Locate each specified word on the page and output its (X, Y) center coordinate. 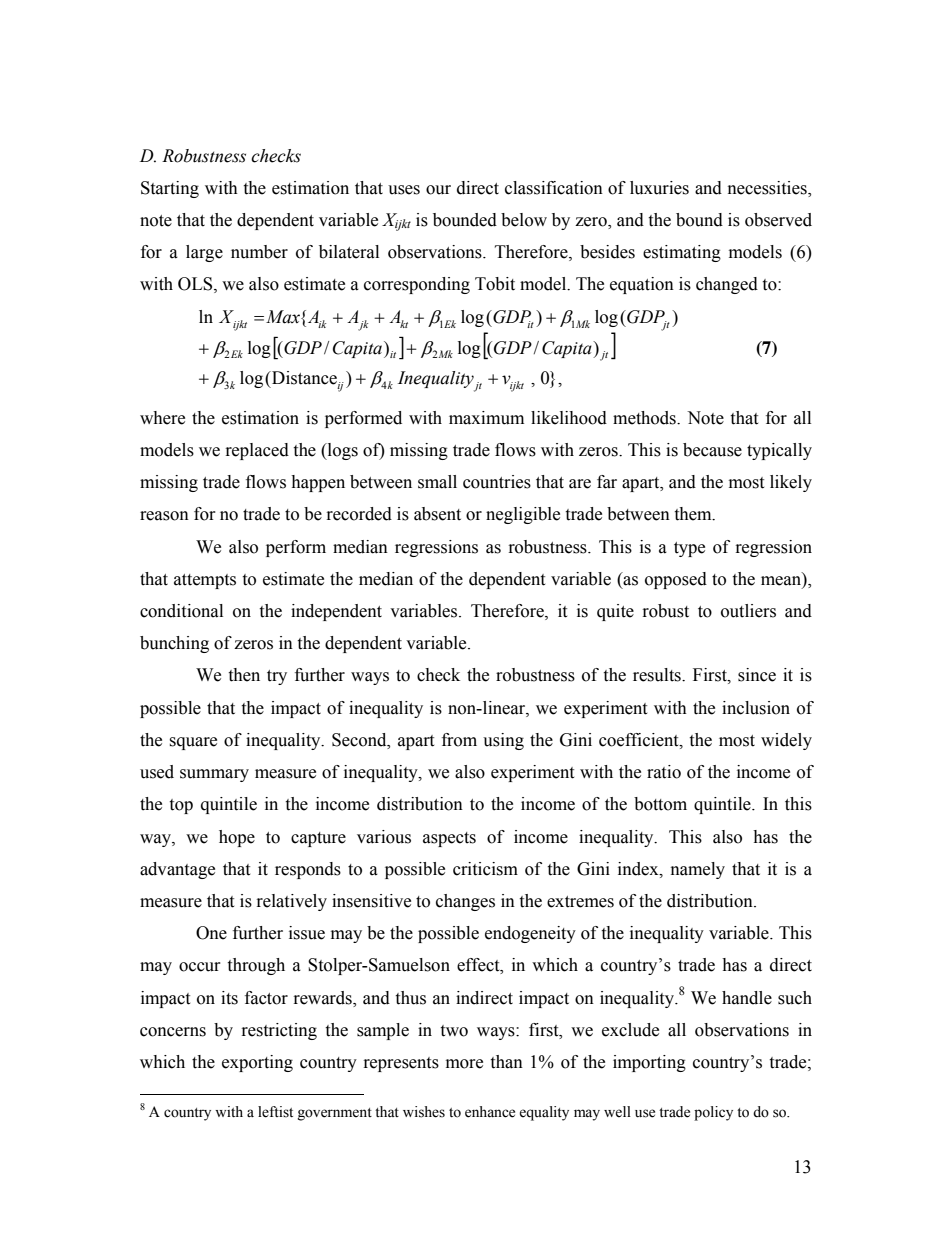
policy (713, 1113)
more (464, 1064)
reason (164, 516)
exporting (257, 1063)
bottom (660, 804)
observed (778, 220)
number (259, 252)
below (524, 220)
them (694, 514)
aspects (449, 839)
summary (214, 775)
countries (497, 482)
